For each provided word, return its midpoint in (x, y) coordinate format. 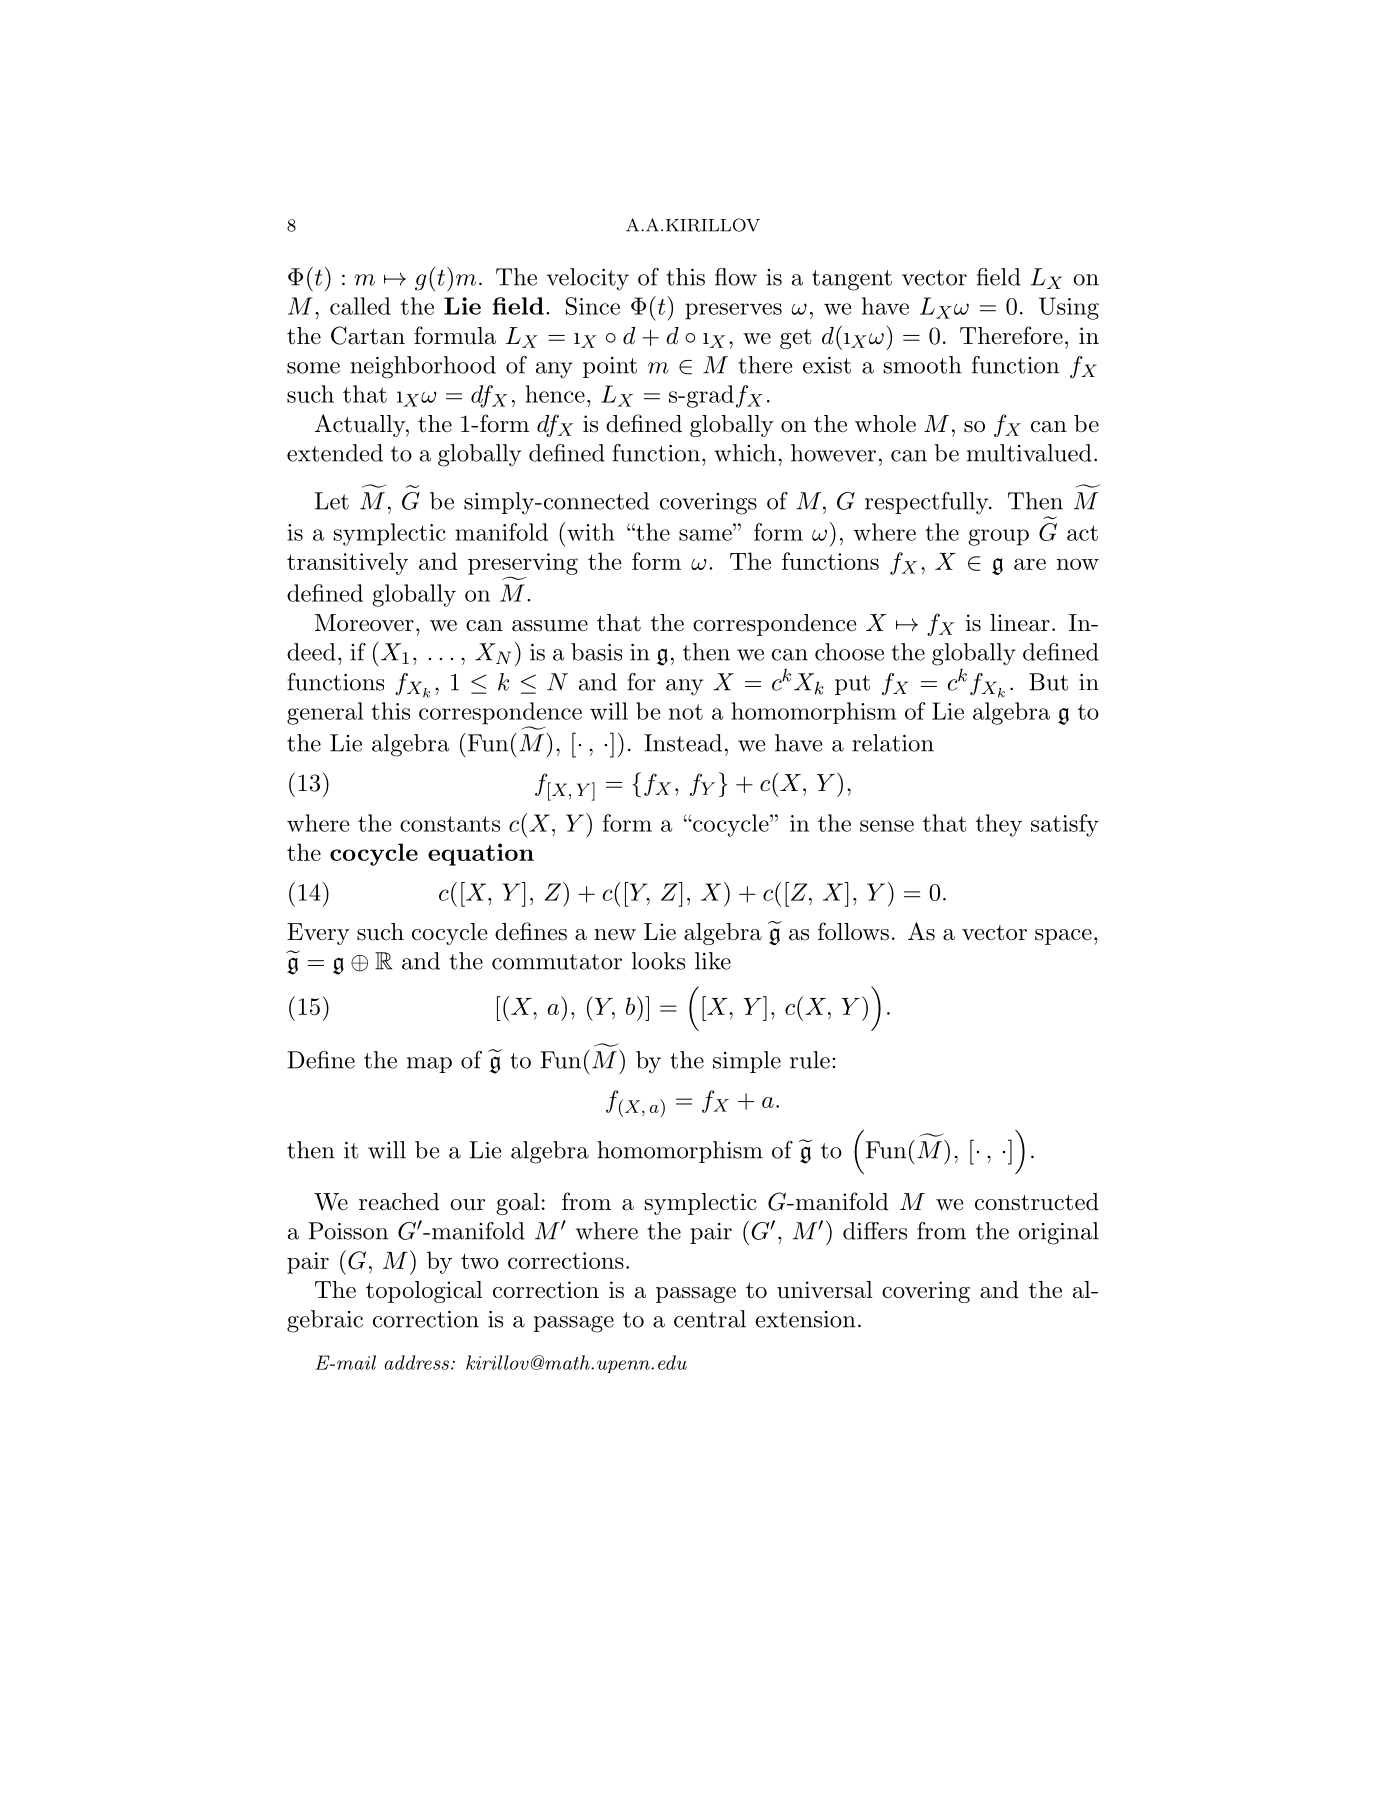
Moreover (364, 623)
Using (1069, 308)
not (686, 712)
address (416, 1362)
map (429, 1065)
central (710, 1319)
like (713, 961)
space (1063, 937)
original (1058, 1233)
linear (1020, 623)
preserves (733, 311)
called (360, 306)
